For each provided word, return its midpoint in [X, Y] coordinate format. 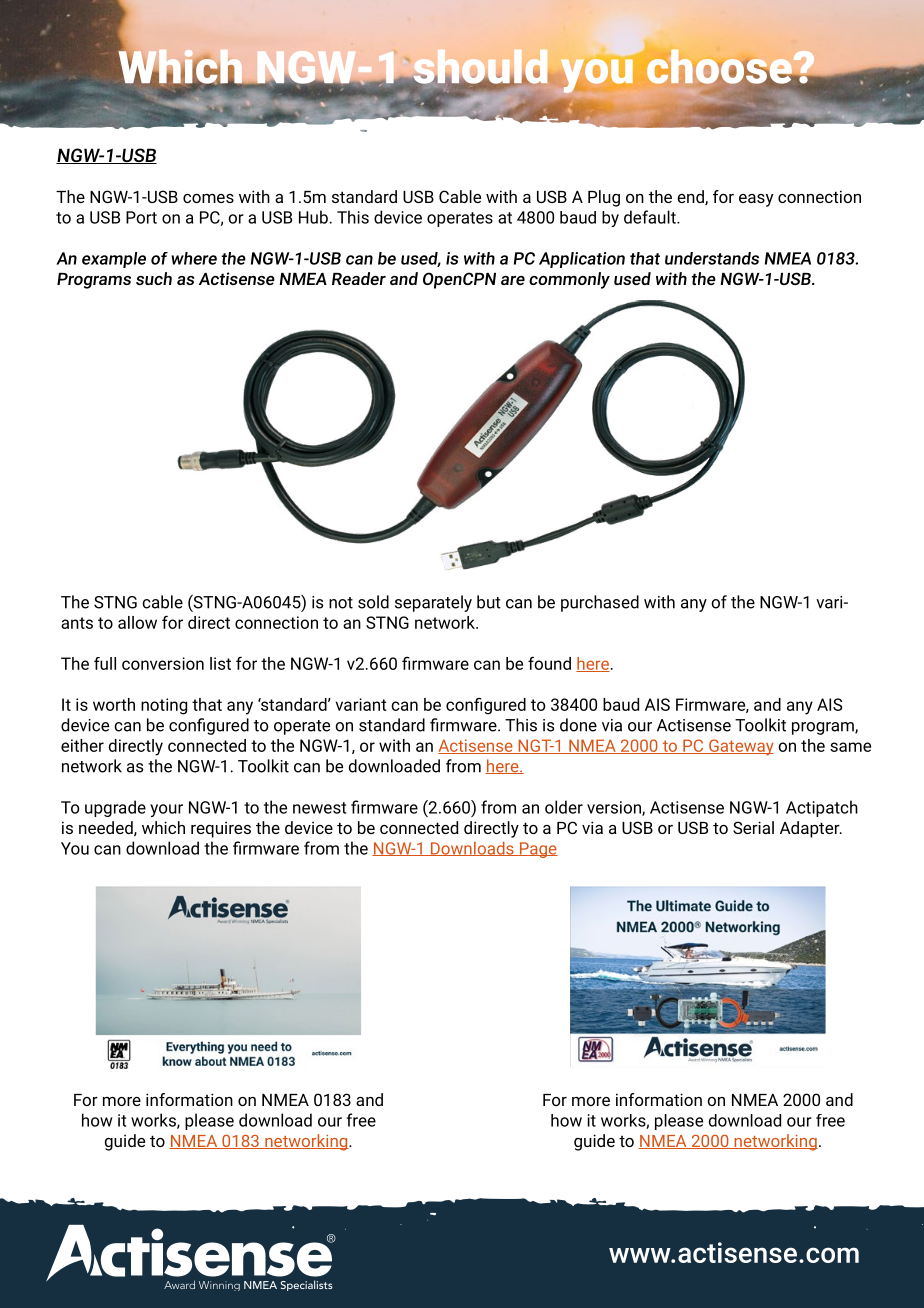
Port [141, 217]
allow [137, 622]
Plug [604, 198]
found [549, 663]
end [691, 197]
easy [756, 200]
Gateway [740, 747]
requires [221, 830]
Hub [314, 217]
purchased [600, 603]
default [651, 217]
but [489, 602]
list [220, 663]
